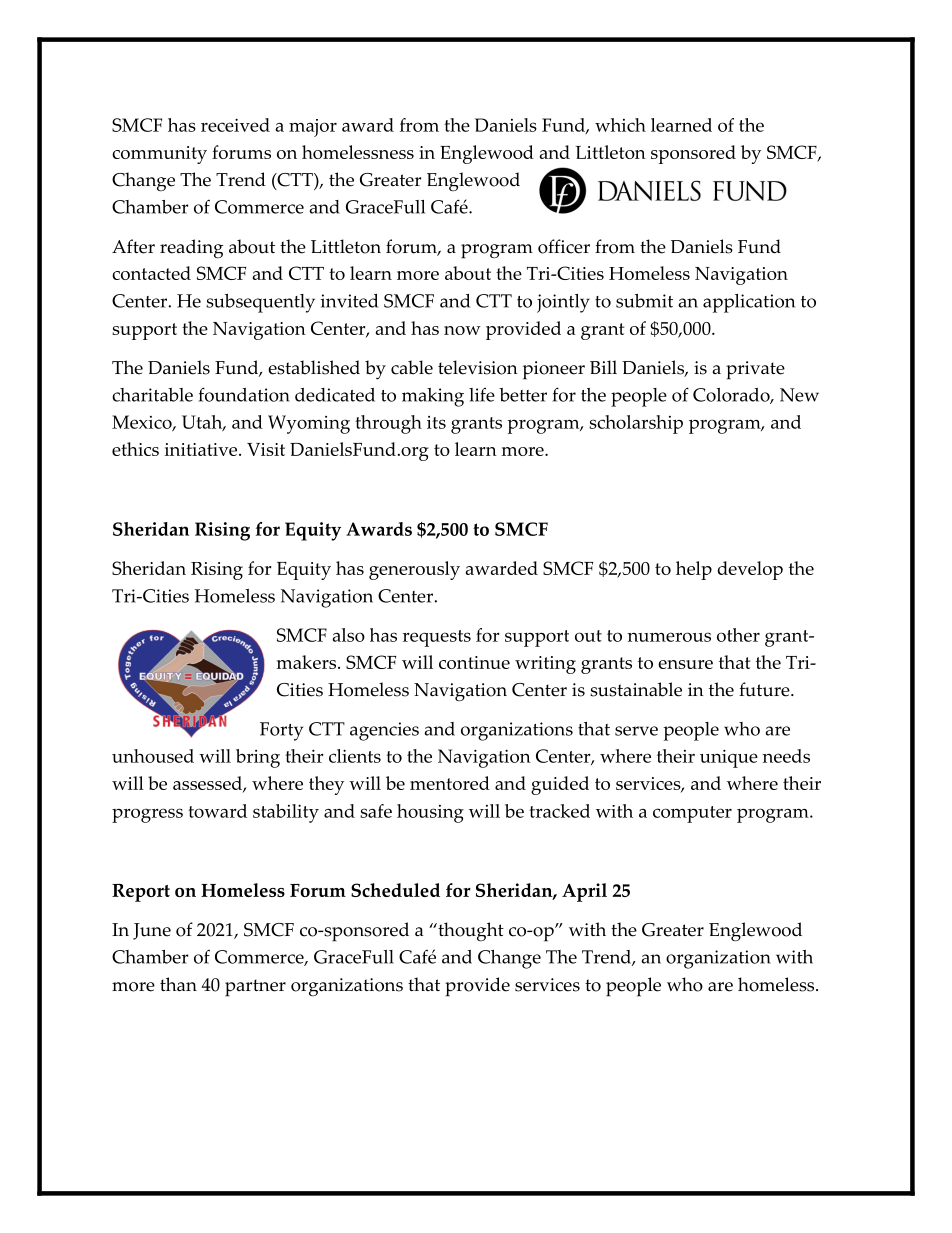  I want to click on initiative, so click(202, 449).
